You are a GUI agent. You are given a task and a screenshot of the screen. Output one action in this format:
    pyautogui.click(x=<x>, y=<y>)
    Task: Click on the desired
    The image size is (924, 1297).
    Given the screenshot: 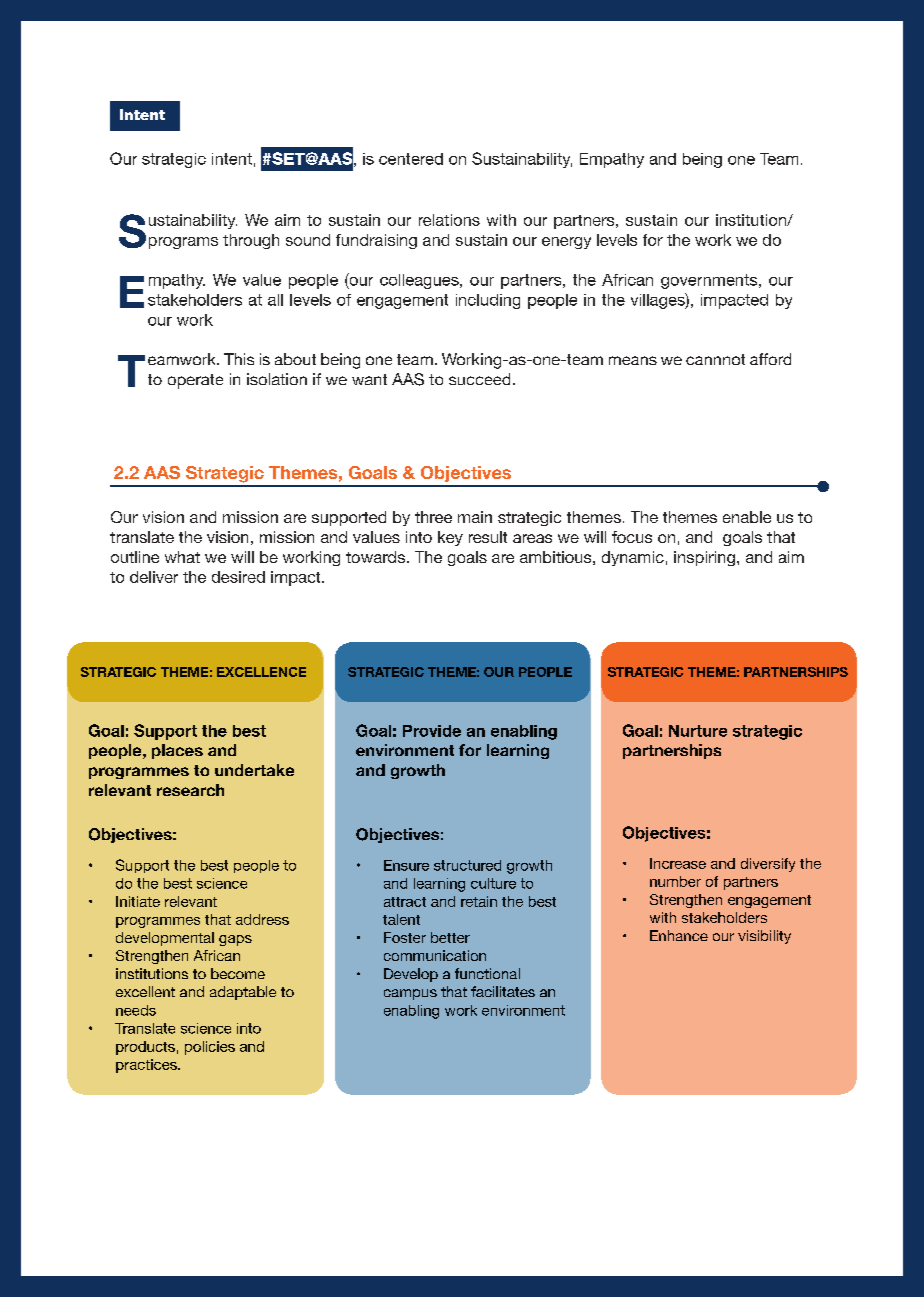 What is the action you would take?
    pyautogui.click(x=238, y=577)
